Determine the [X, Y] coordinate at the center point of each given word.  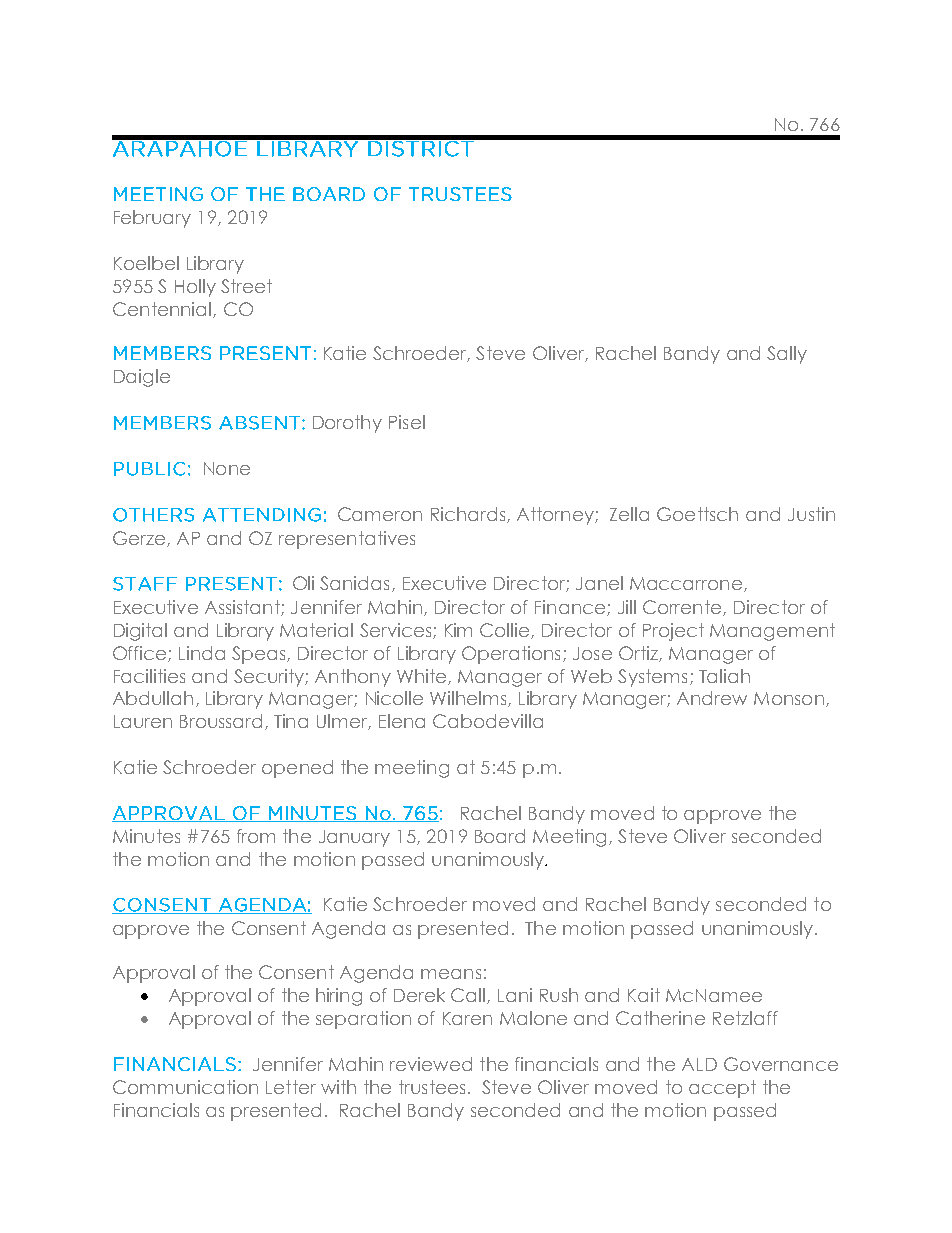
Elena [402, 721]
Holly [195, 288]
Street [246, 286]
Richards [468, 514]
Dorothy [347, 424]
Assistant [243, 608]
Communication [185, 1087]
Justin [811, 514]
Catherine [660, 1018]
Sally [787, 355]
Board [500, 836]
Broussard [221, 721]
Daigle [142, 378]
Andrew [712, 698]
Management [772, 632]
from [256, 836]
